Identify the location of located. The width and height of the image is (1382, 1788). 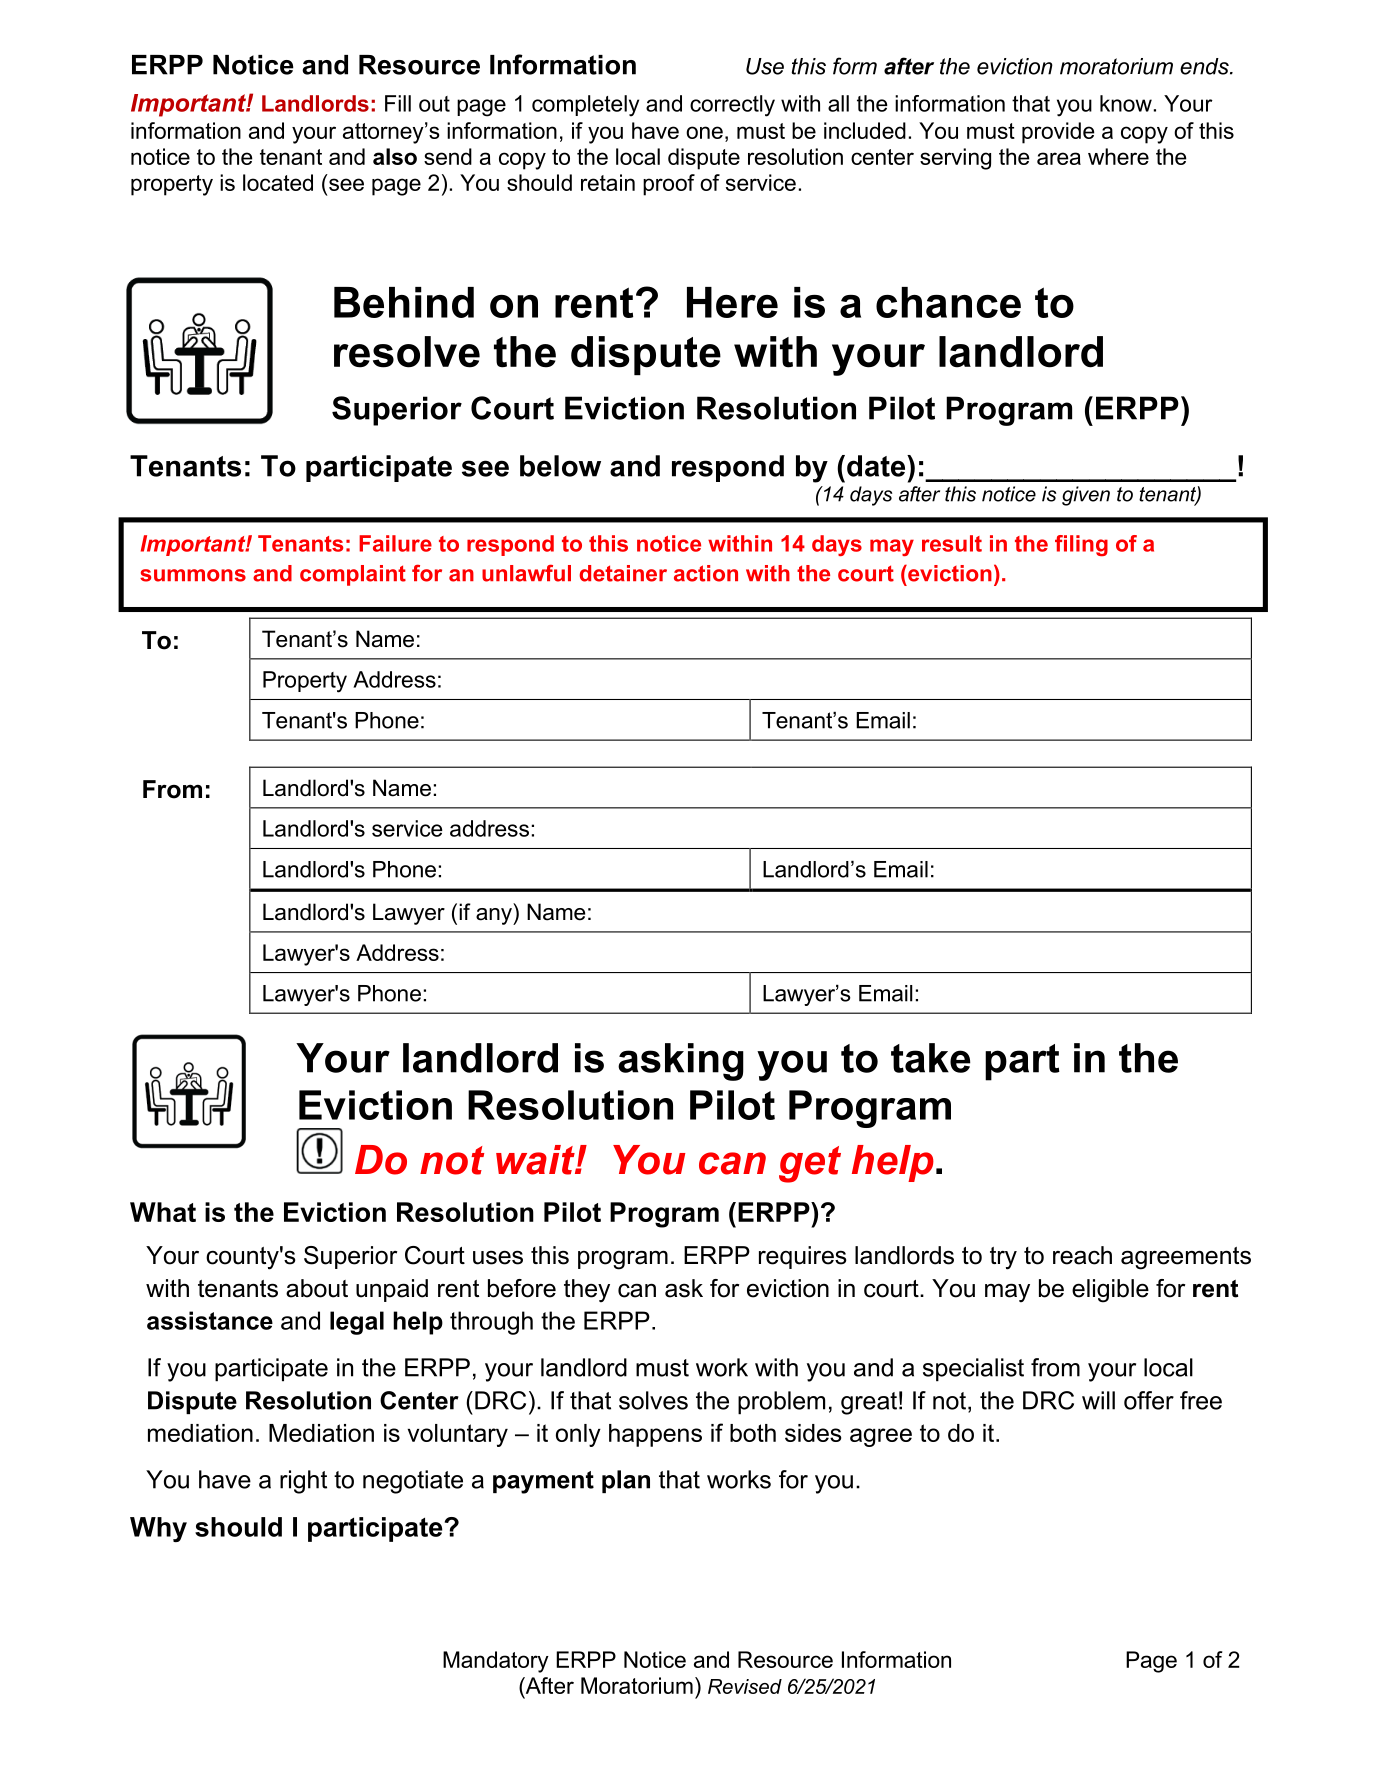
(278, 182).
